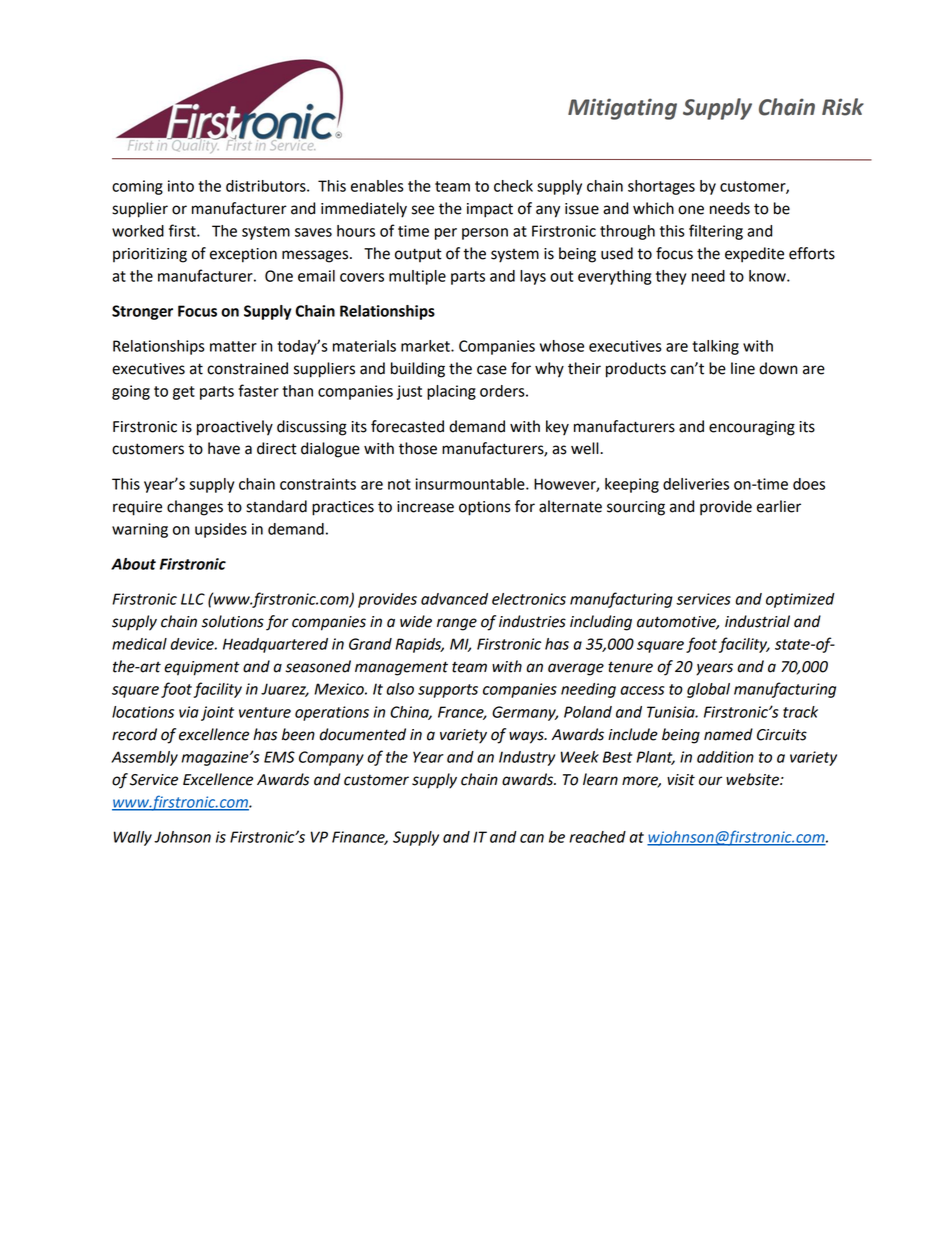 The image size is (952, 1233). I want to click on Risk, so click(843, 107).
